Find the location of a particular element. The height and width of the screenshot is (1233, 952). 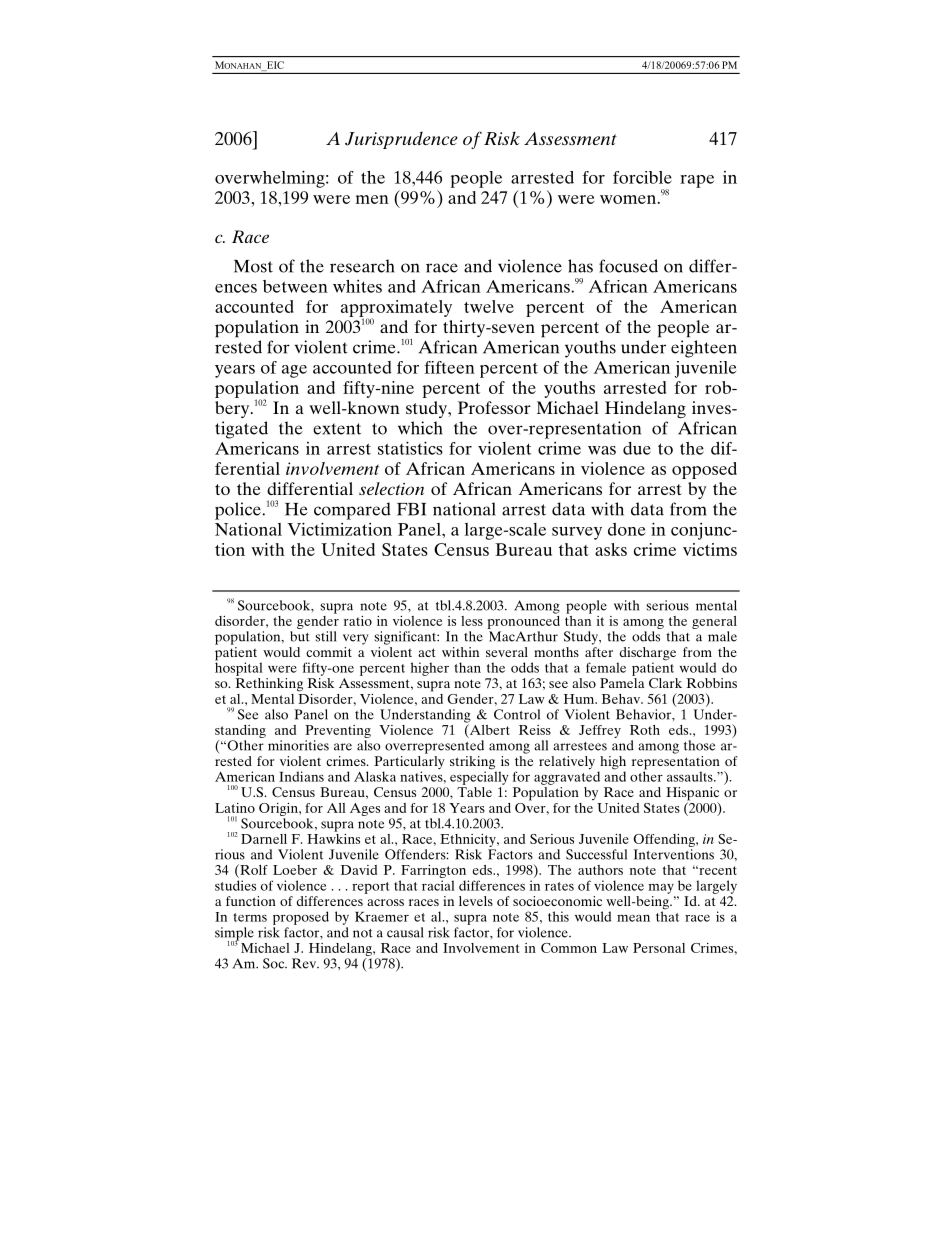

Professor is located at coordinates (494, 407).
